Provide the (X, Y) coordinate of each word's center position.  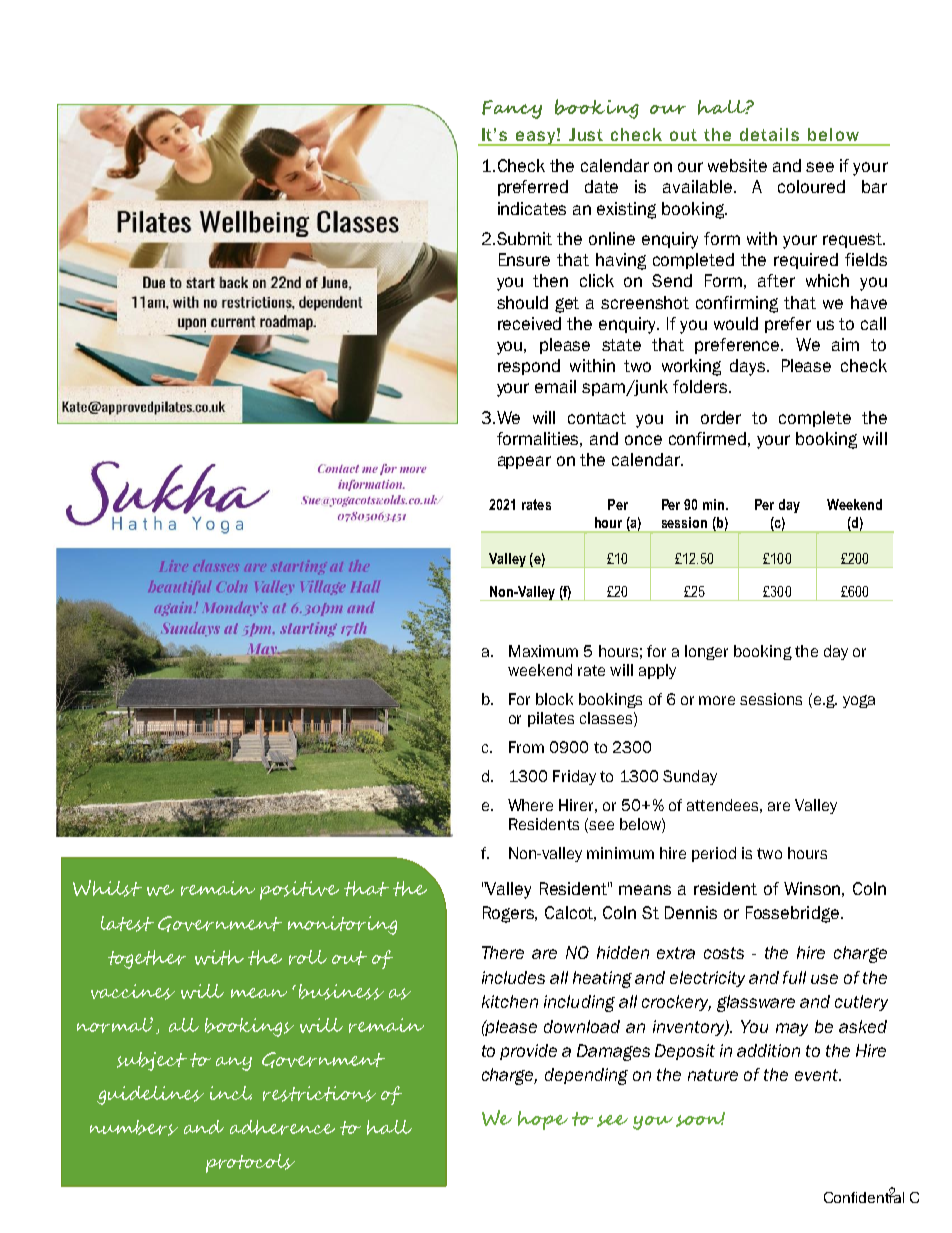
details (769, 134)
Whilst (107, 888)
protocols (250, 1163)
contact (597, 418)
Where (530, 805)
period (714, 854)
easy (535, 138)
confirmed (707, 438)
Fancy (512, 109)
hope (543, 1120)
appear (524, 462)
